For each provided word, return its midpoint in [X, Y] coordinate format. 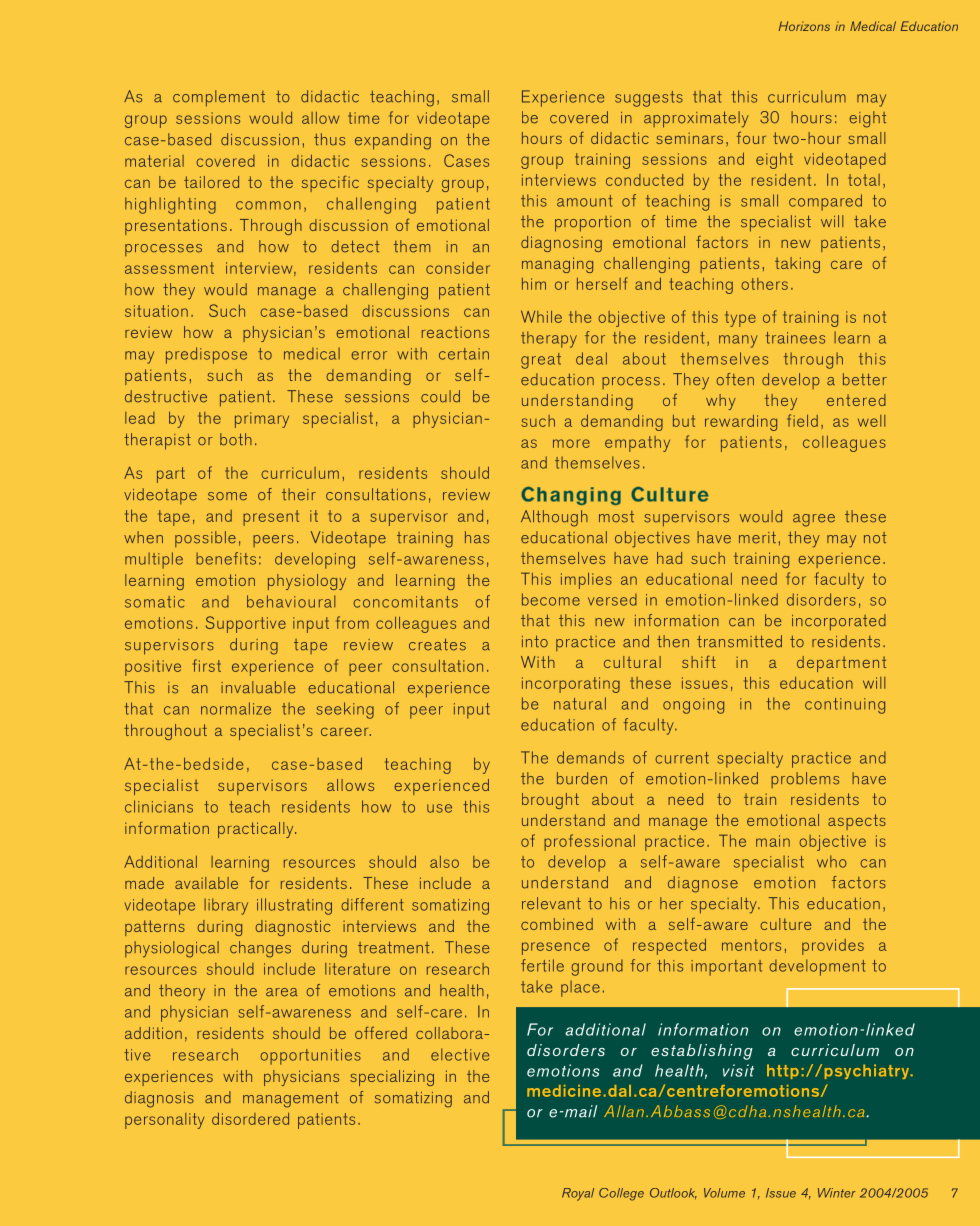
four [751, 137]
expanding [393, 141]
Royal [578, 1194]
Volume [724, 1193]
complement [219, 98]
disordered [250, 1118]
